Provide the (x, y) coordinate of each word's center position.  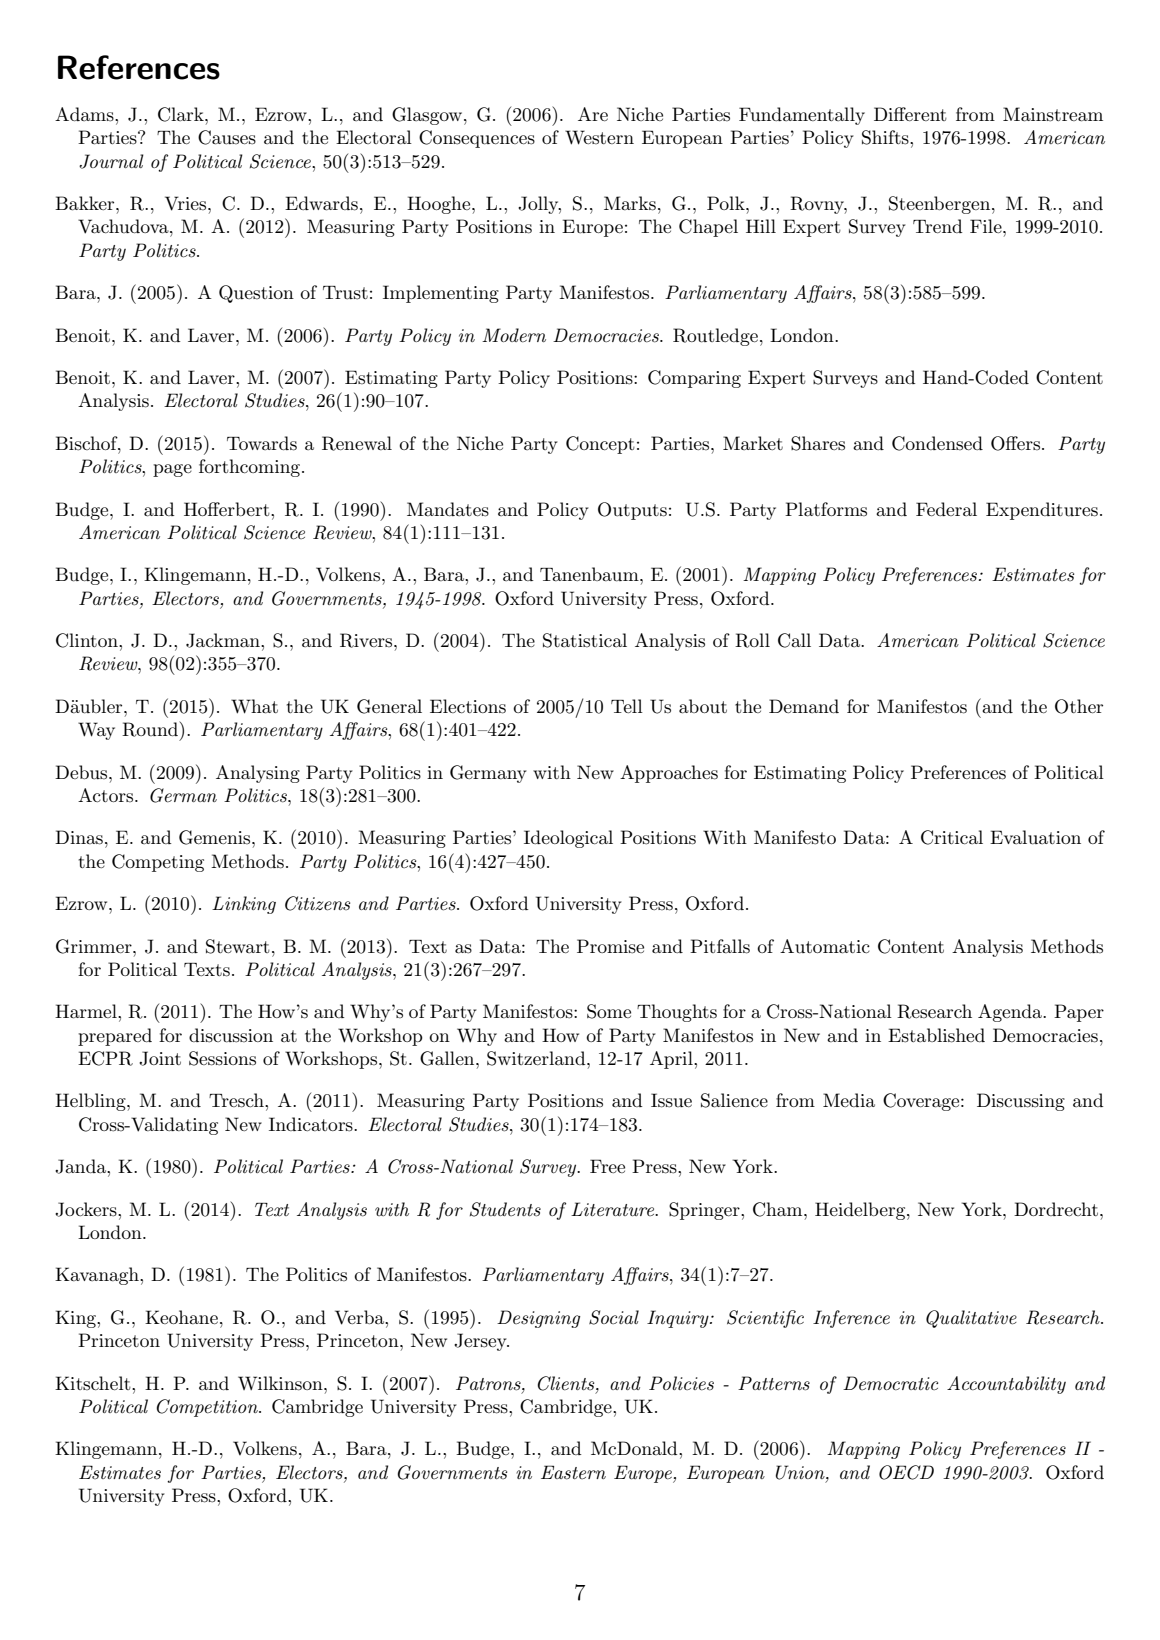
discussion (231, 1035)
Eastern (573, 1472)
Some (609, 1011)
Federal (946, 509)
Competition (208, 1408)
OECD (906, 1472)
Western (599, 137)
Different (910, 114)
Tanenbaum (590, 574)
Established (936, 1035)
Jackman (224, 640)
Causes (227, 137)
